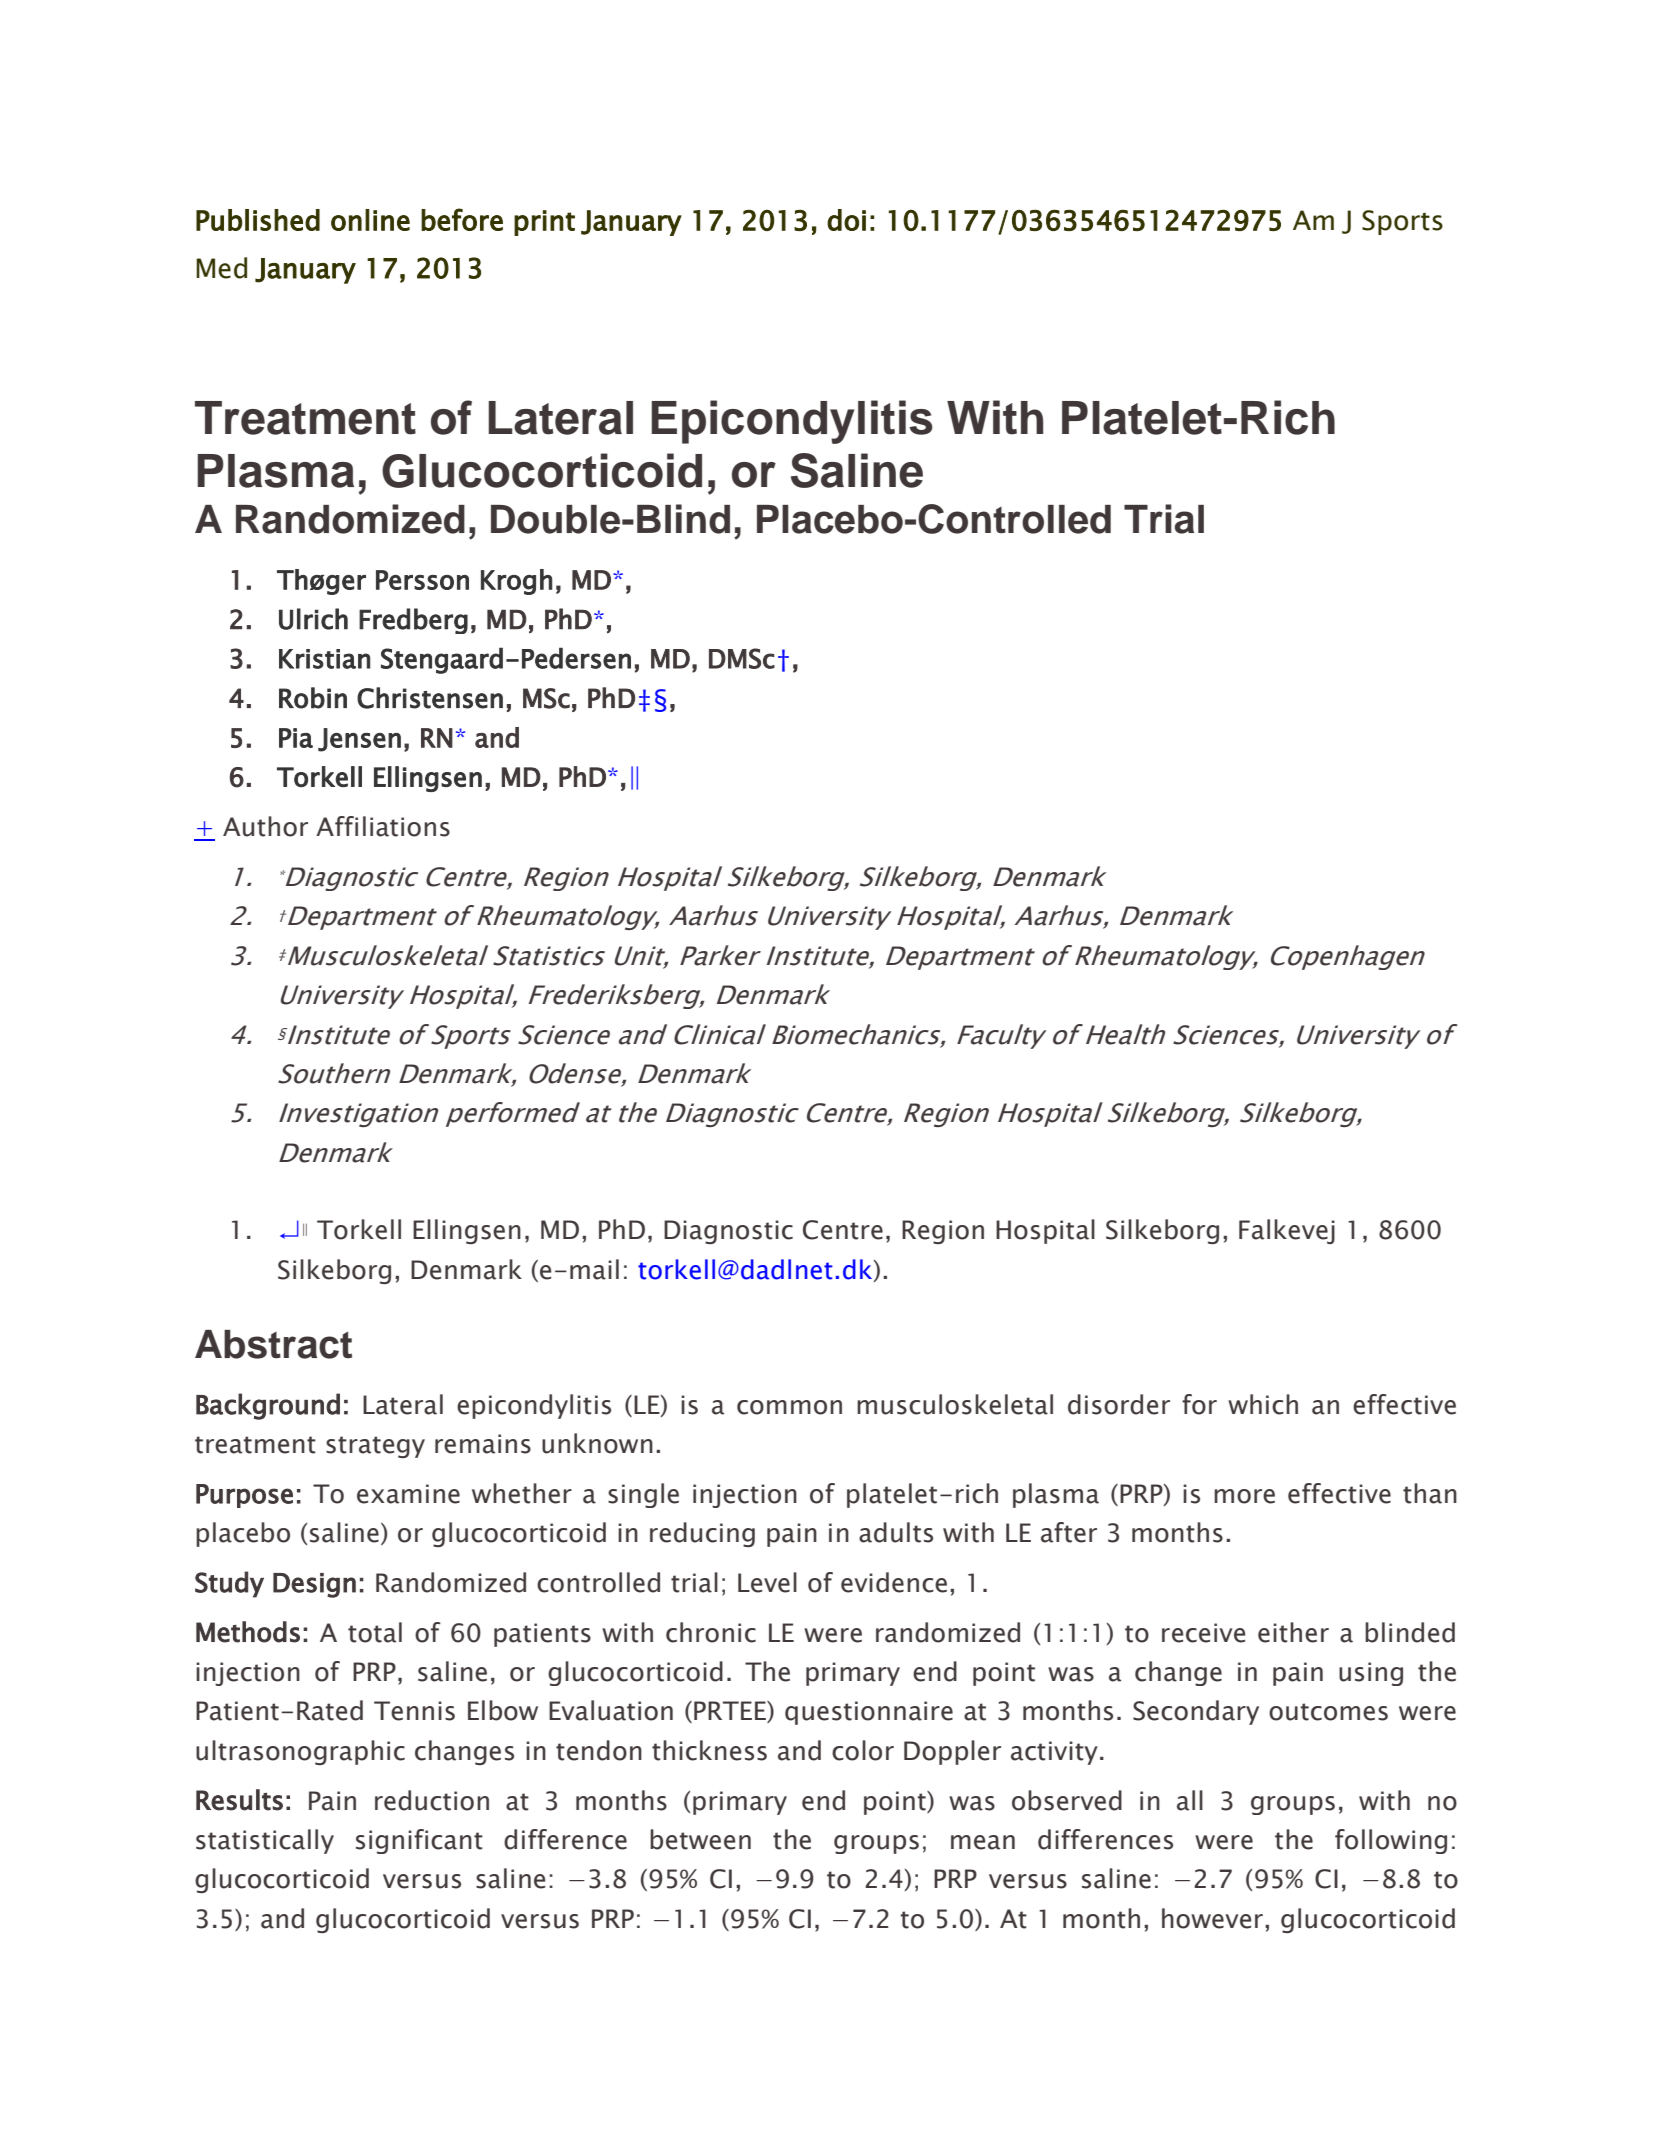 The width and height of the image is (1653, 2140). I want to click on print, so click(544, 223).
